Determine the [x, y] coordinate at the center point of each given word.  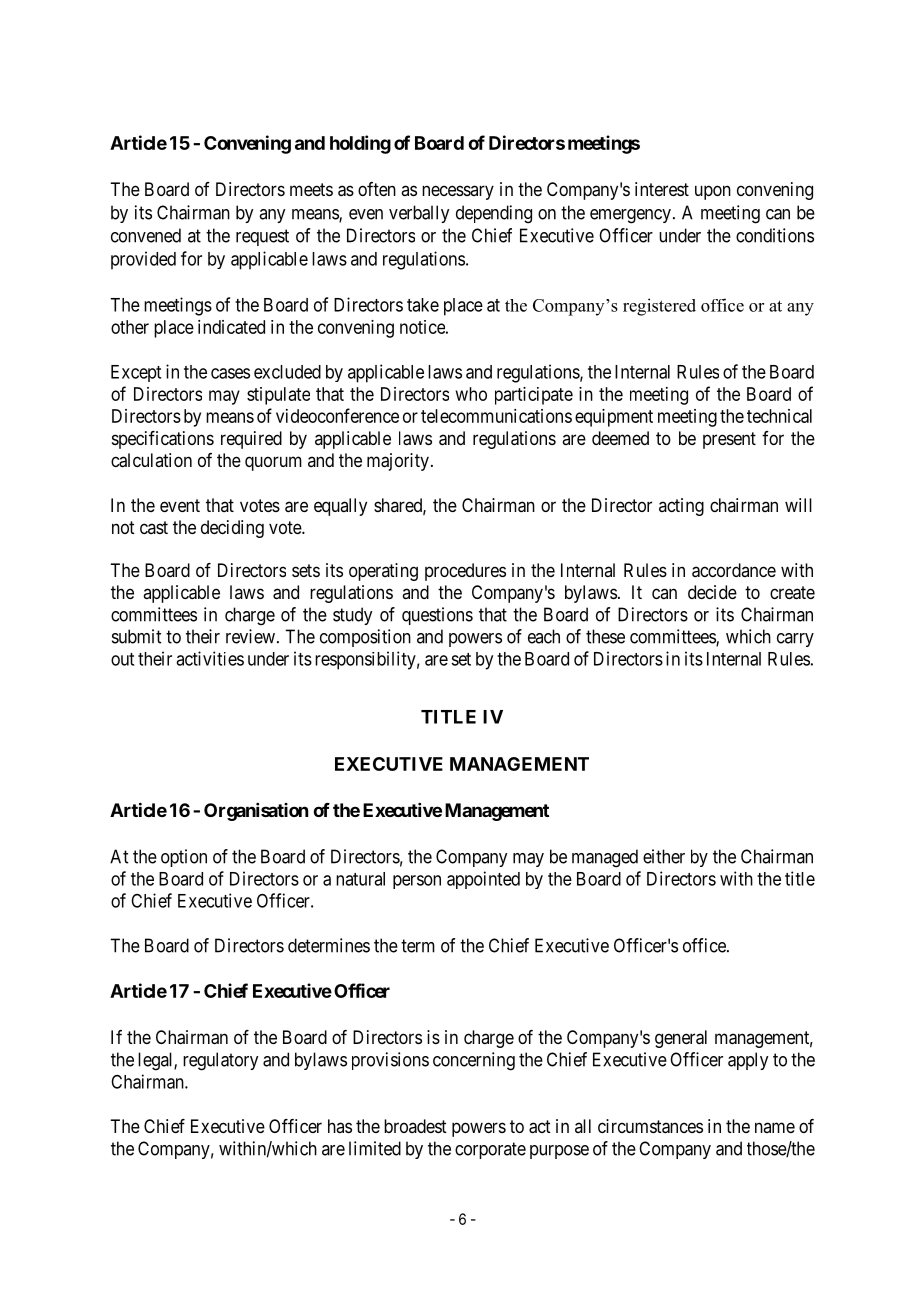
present [729, 440]
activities [210, 658]
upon [713, 192]
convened [146, 235]
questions [437, 616]
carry [795, 640]
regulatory [220, 1061]
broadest [415, 1126]
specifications [163, 440]
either [664, 856]
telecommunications [496, 416]
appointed [483, 880]
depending [494, 214]
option [184, 858]
